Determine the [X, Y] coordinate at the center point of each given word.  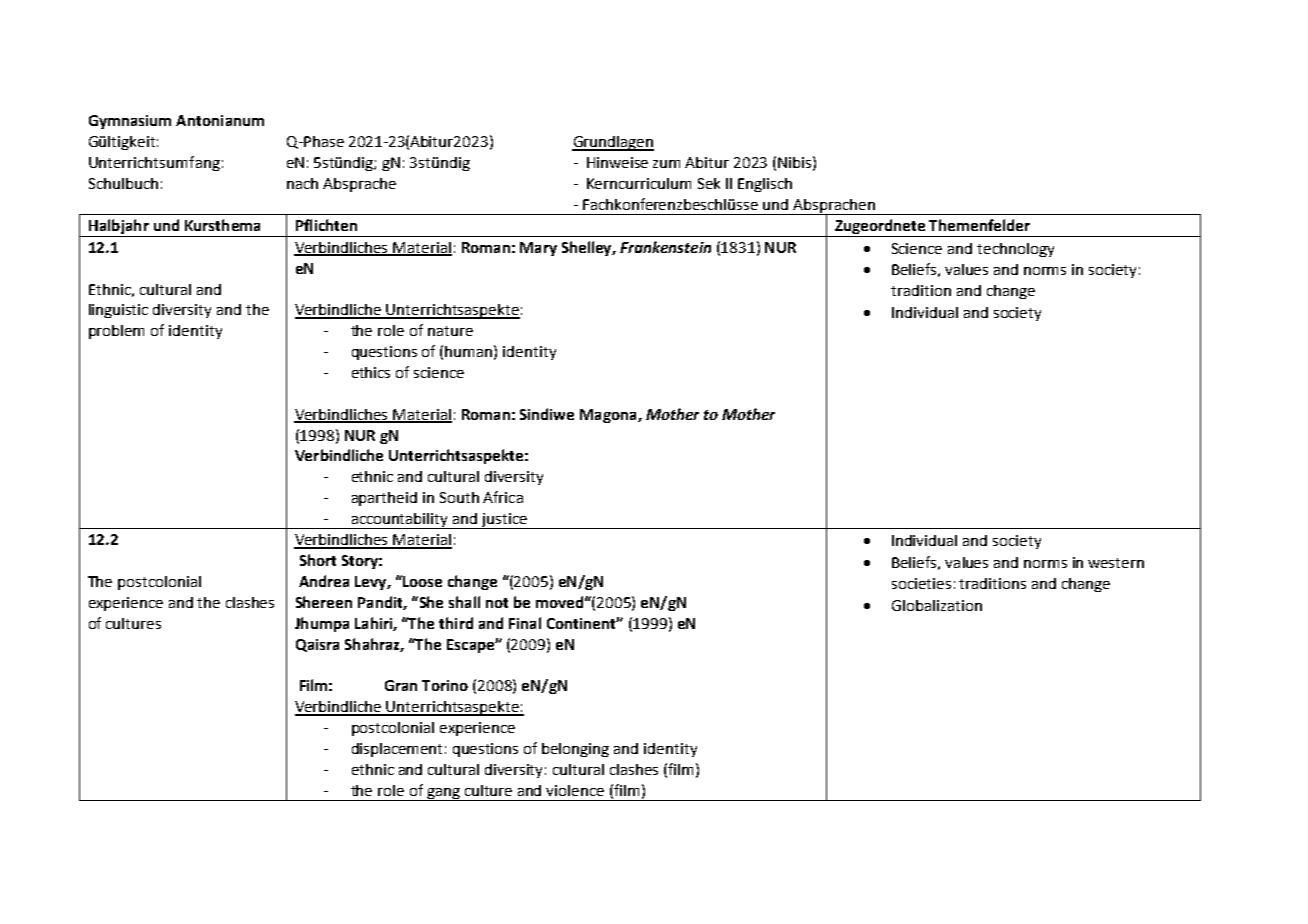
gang [444, 794]
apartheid [384, 499]
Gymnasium [130, 122]
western [1116, 563]
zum [666, 164]
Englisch [765, 185]
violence [575, 790]
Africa [503, 497]
